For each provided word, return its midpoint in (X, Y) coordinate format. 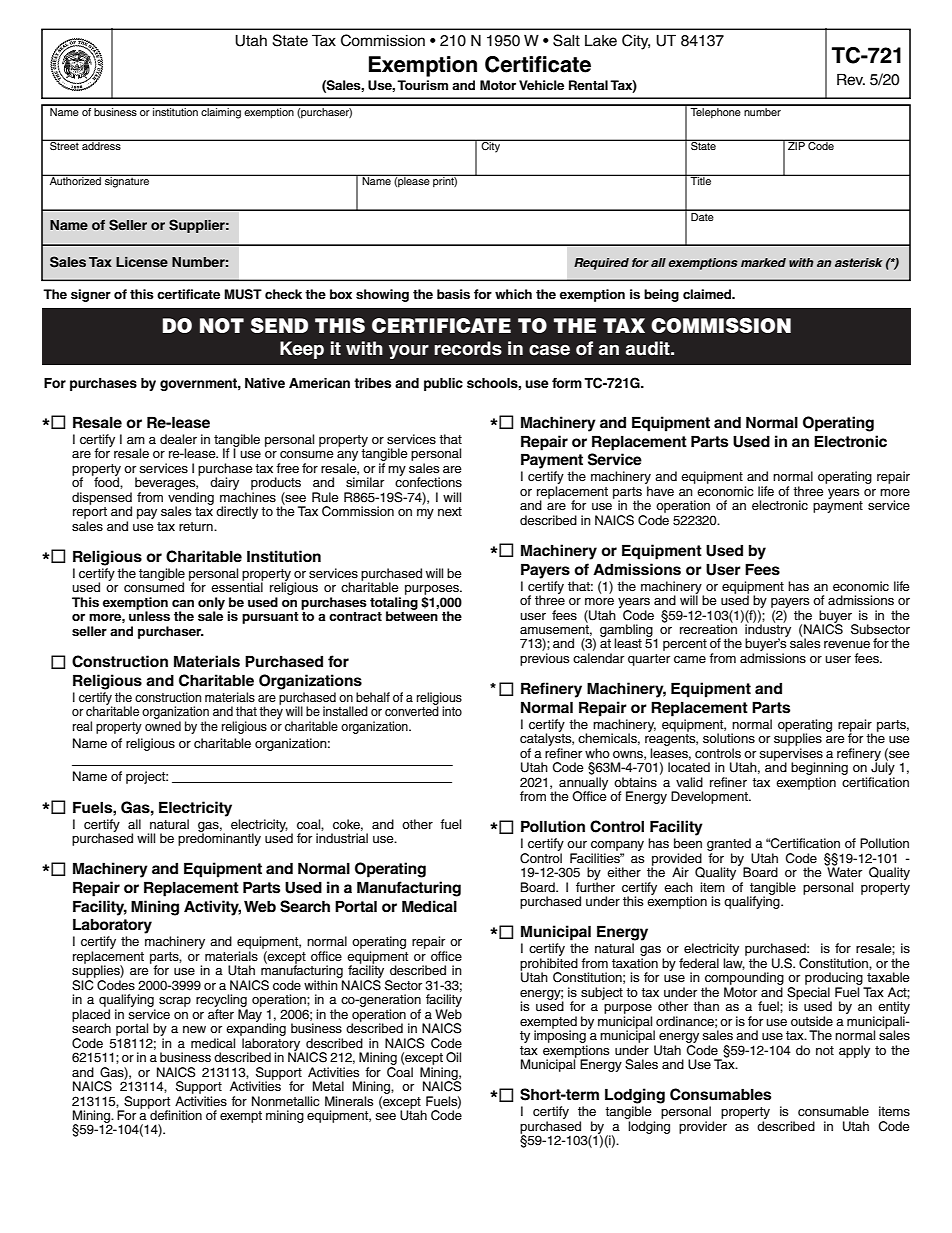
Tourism (422, 85)
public (443, 384)
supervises (791, 755)
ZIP (796, 145)
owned (163, 726)
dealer (178, 439)
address (101, 145)
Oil (453, 1057)
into (452, 711)
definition (175, 1114)
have (660, 491)
